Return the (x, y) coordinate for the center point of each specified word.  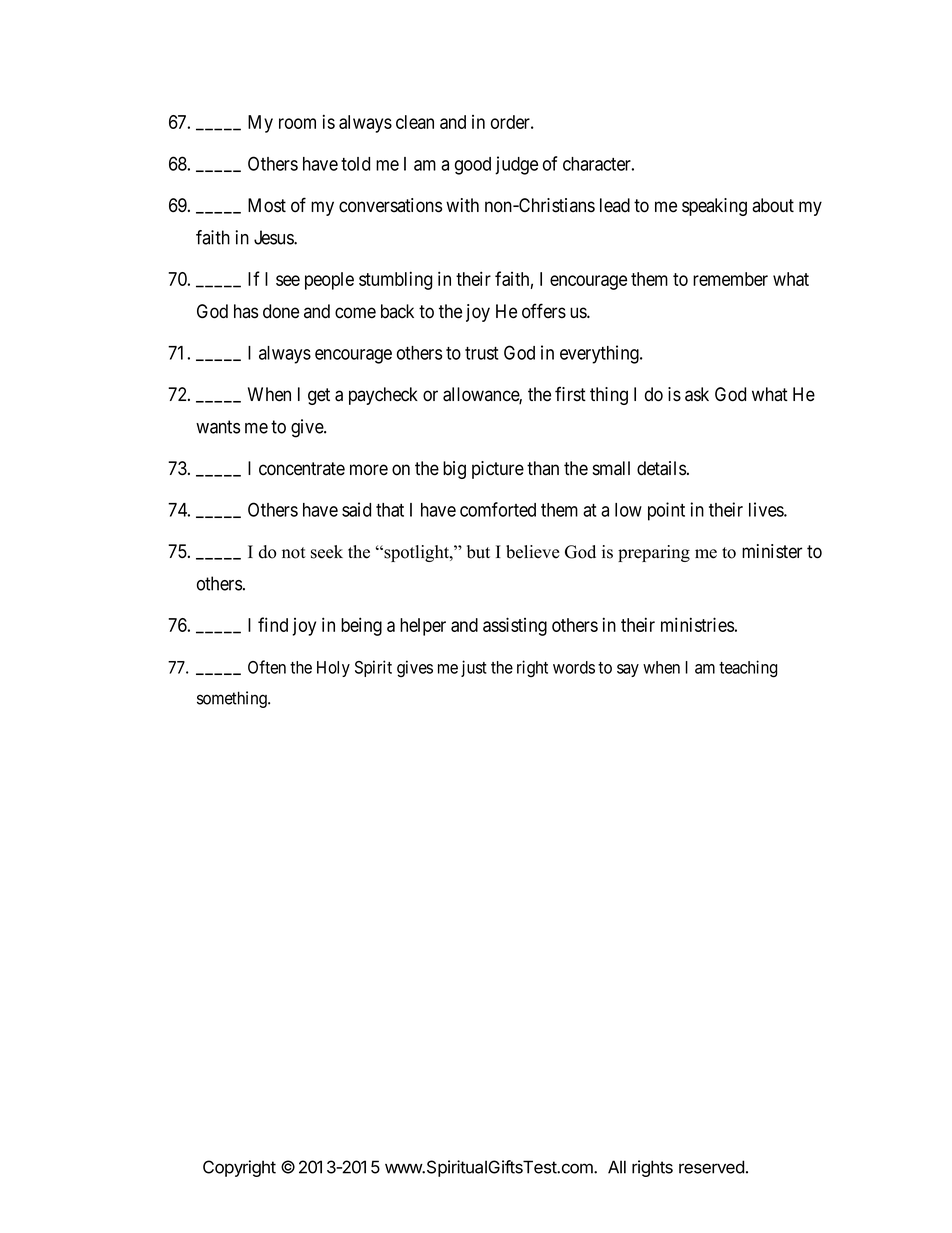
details (661, 468)
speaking (714, 207)
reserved (711, 1167)
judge (516, 165)
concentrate (302, 469)
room (297, 123)
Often (267, 667)
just (474, 668)
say (628, 670)
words (574, 667)
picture (498, 470)
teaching (748, 669)
